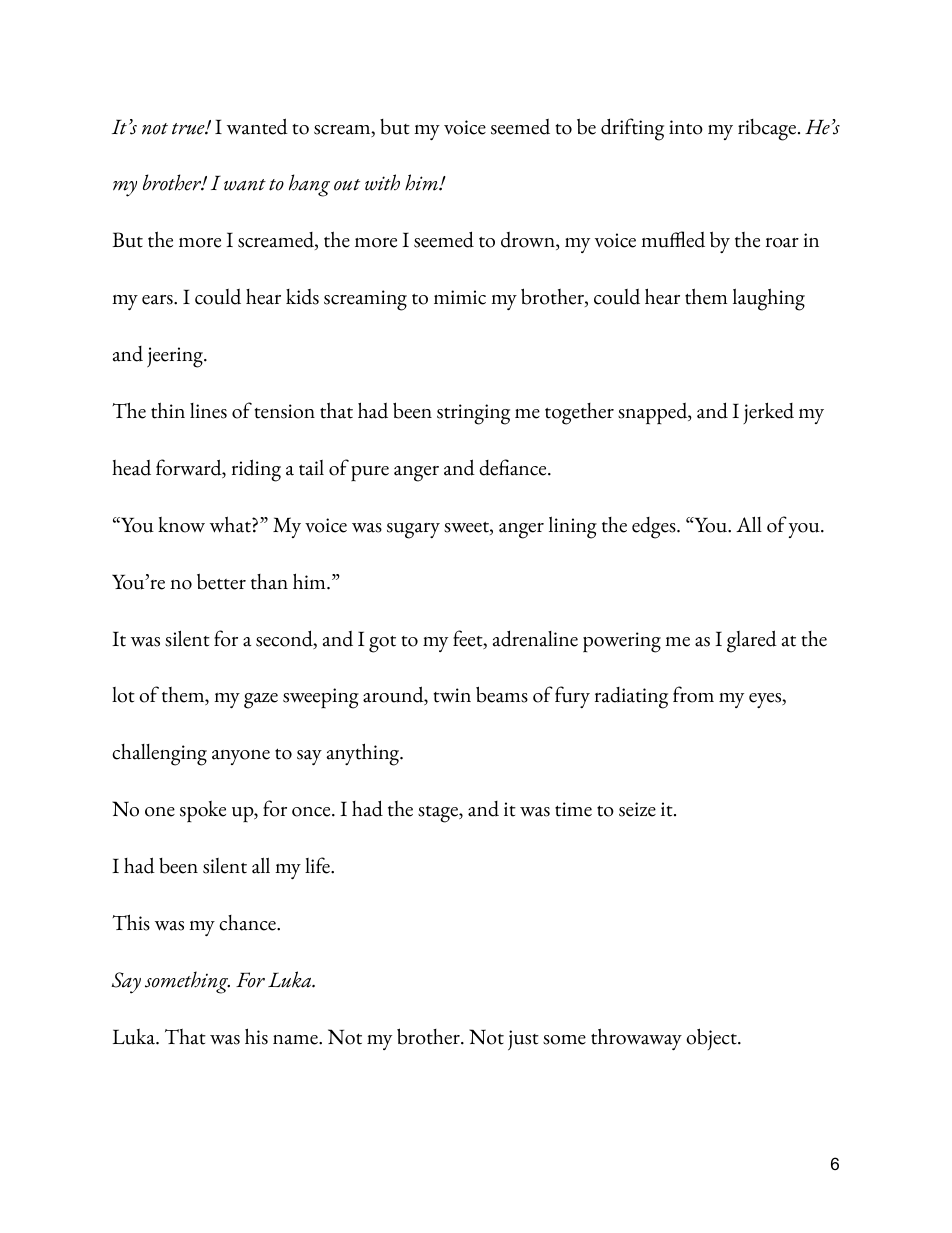 The height and width of the page is (1233, 952). Describe the element at coordinates (382, 182) in the page. I see `with` at that location.
